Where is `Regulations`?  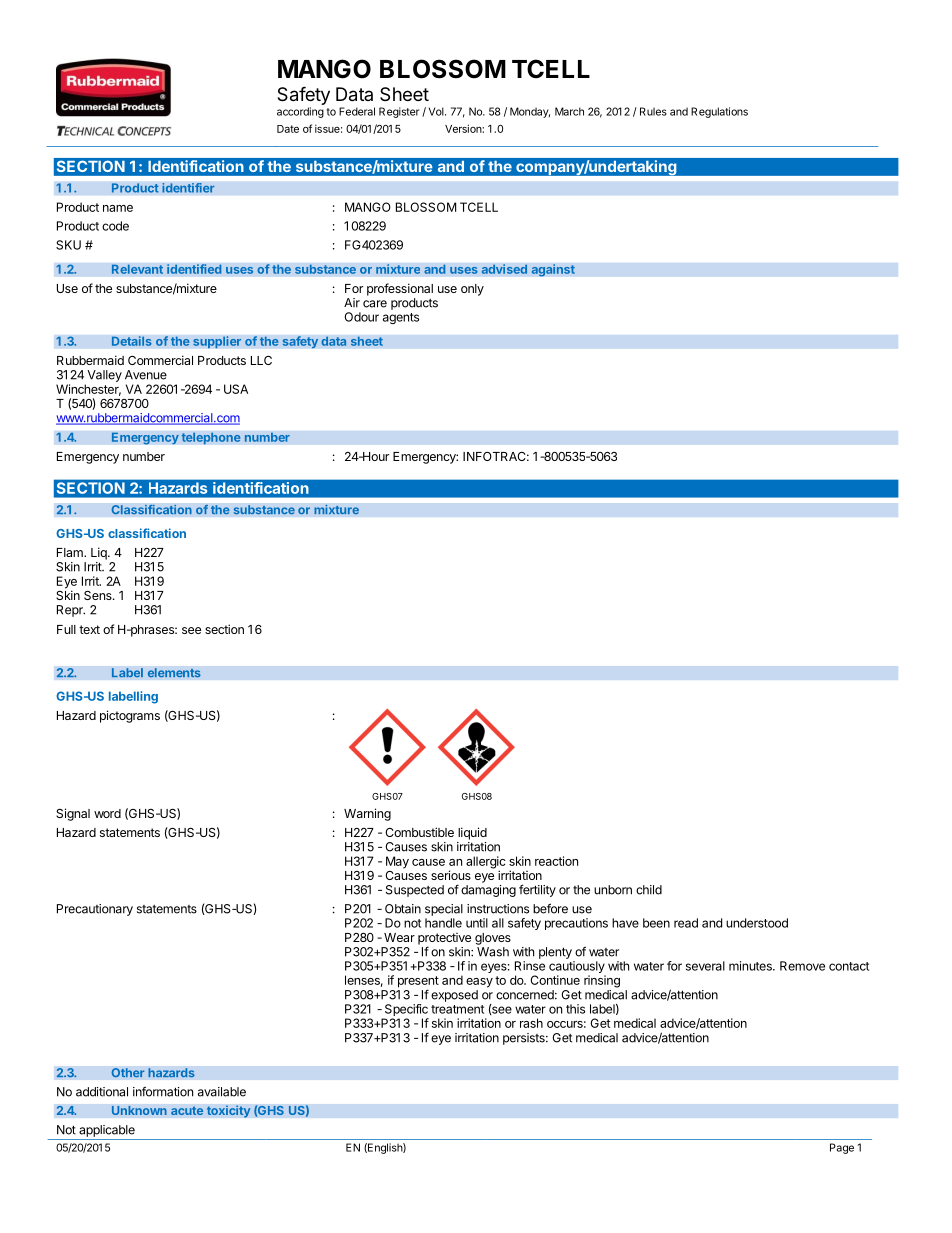 Regulations is located at coordinates (719, 112).
